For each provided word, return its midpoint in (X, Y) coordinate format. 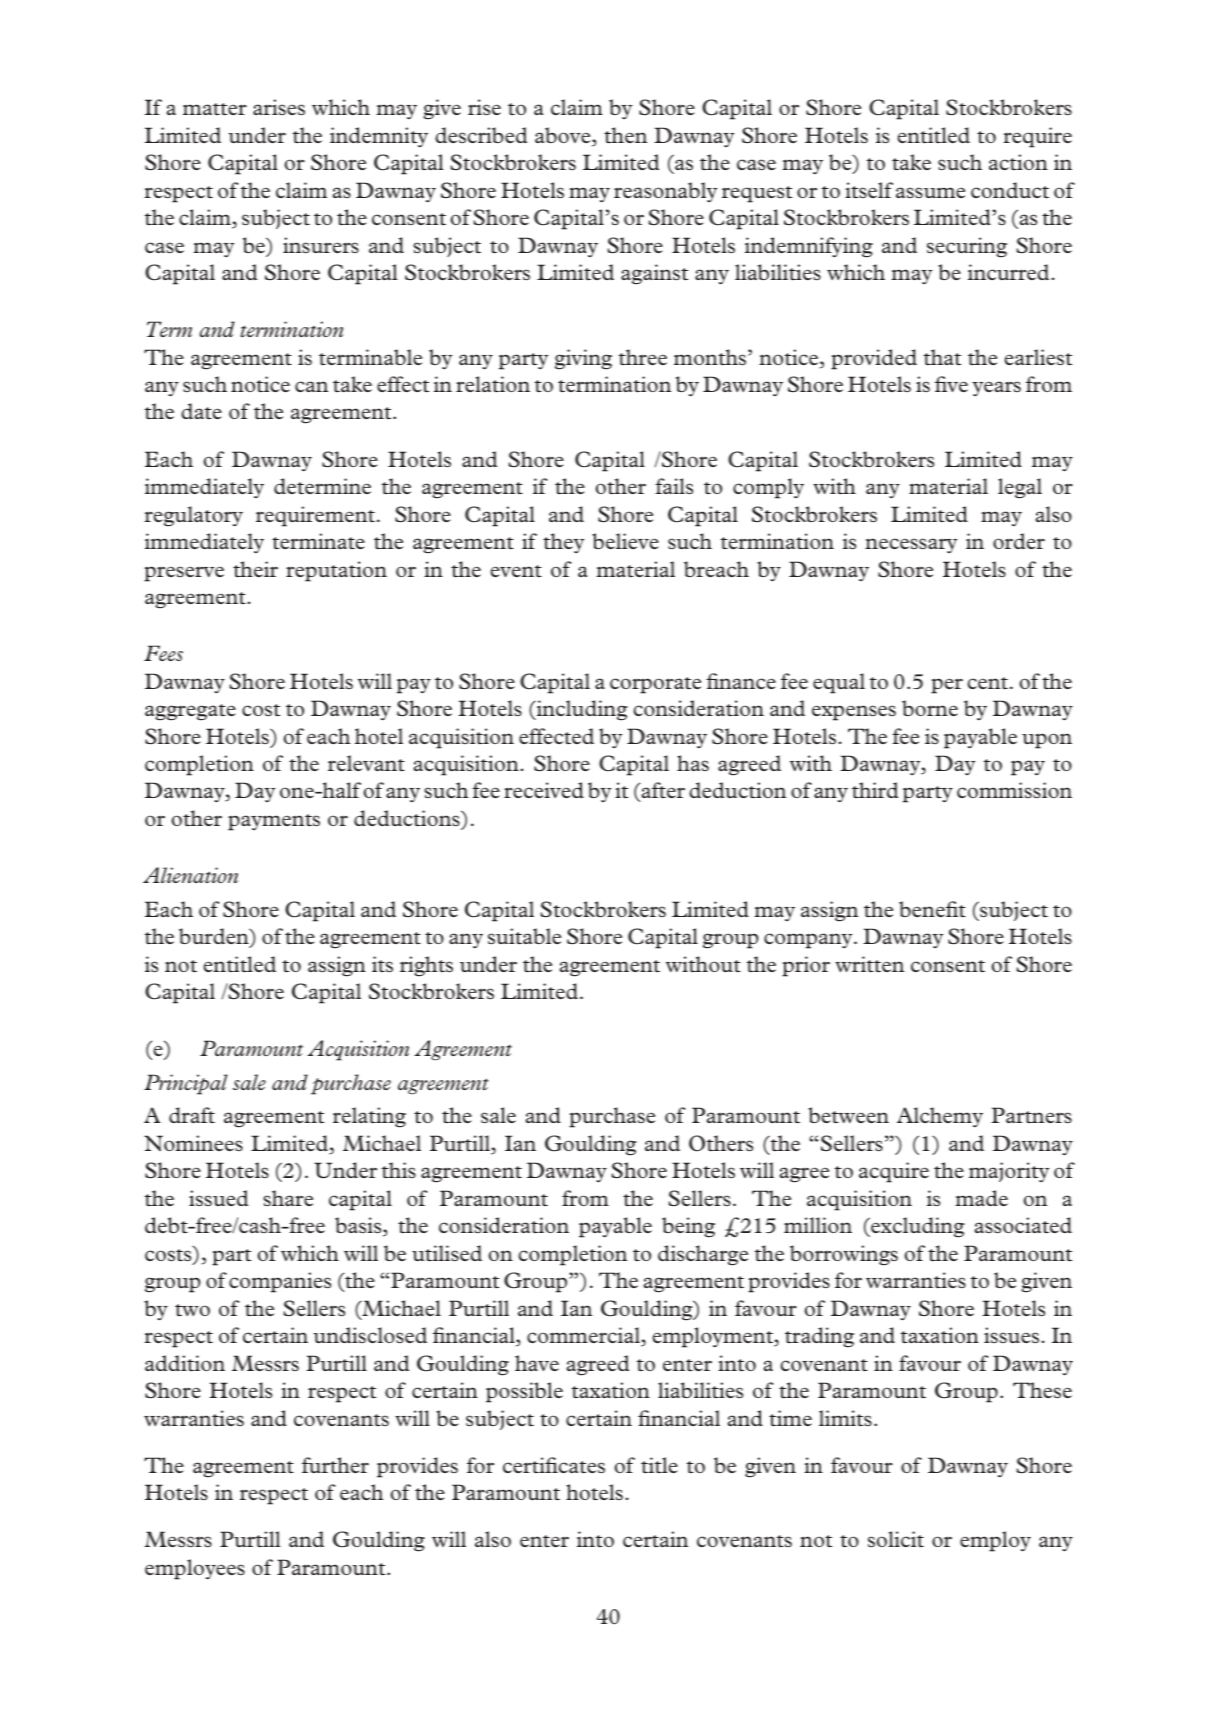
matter (215, 109)
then (625, 135)
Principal (186, 1084)
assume (930, 192)
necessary (911, 545)
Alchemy (940, 1117)
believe (625, 541)
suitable (524, 936)
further (335, 1465)
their (255, 569)
